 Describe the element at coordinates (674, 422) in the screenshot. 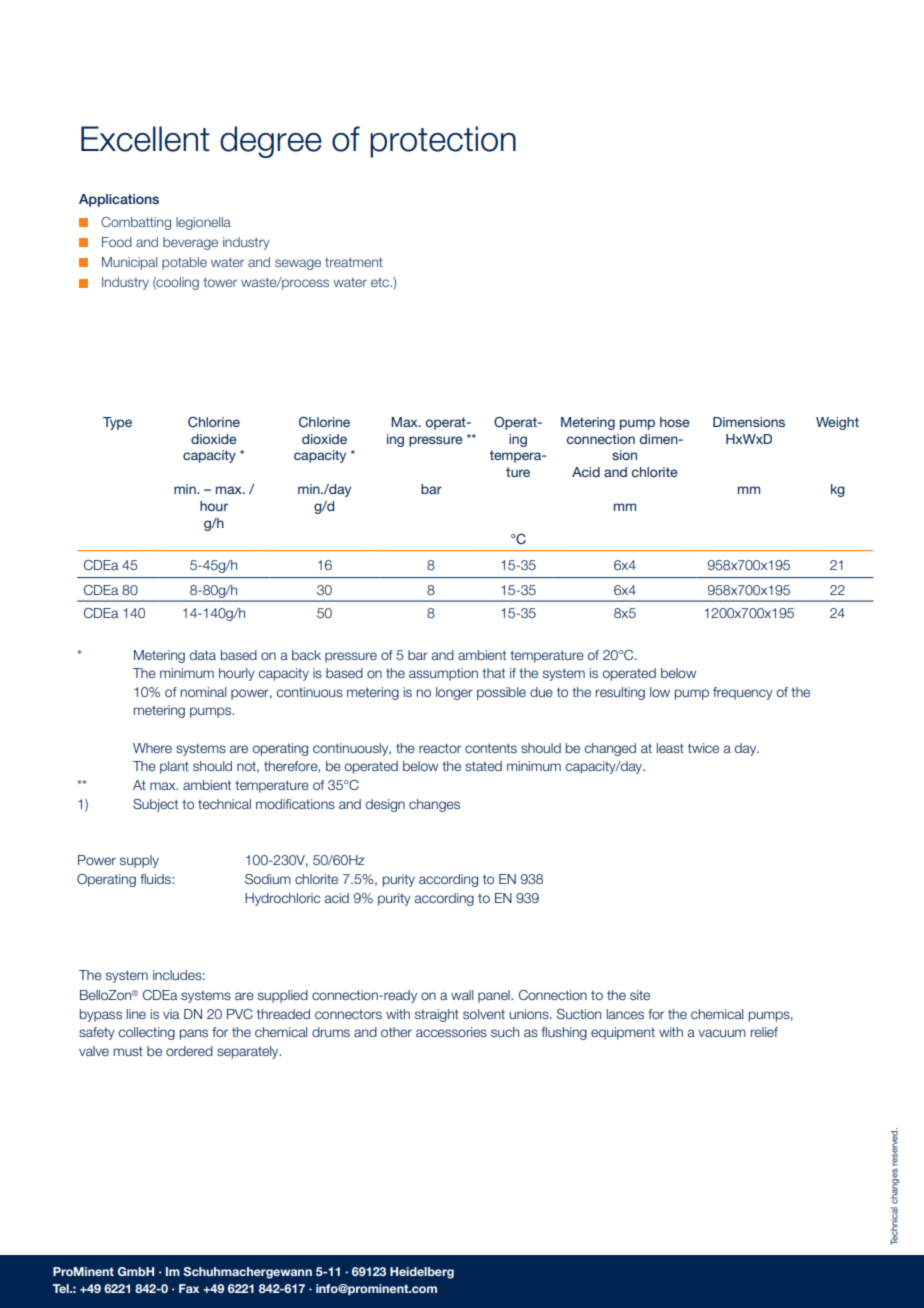

I see `hose` at that location.
